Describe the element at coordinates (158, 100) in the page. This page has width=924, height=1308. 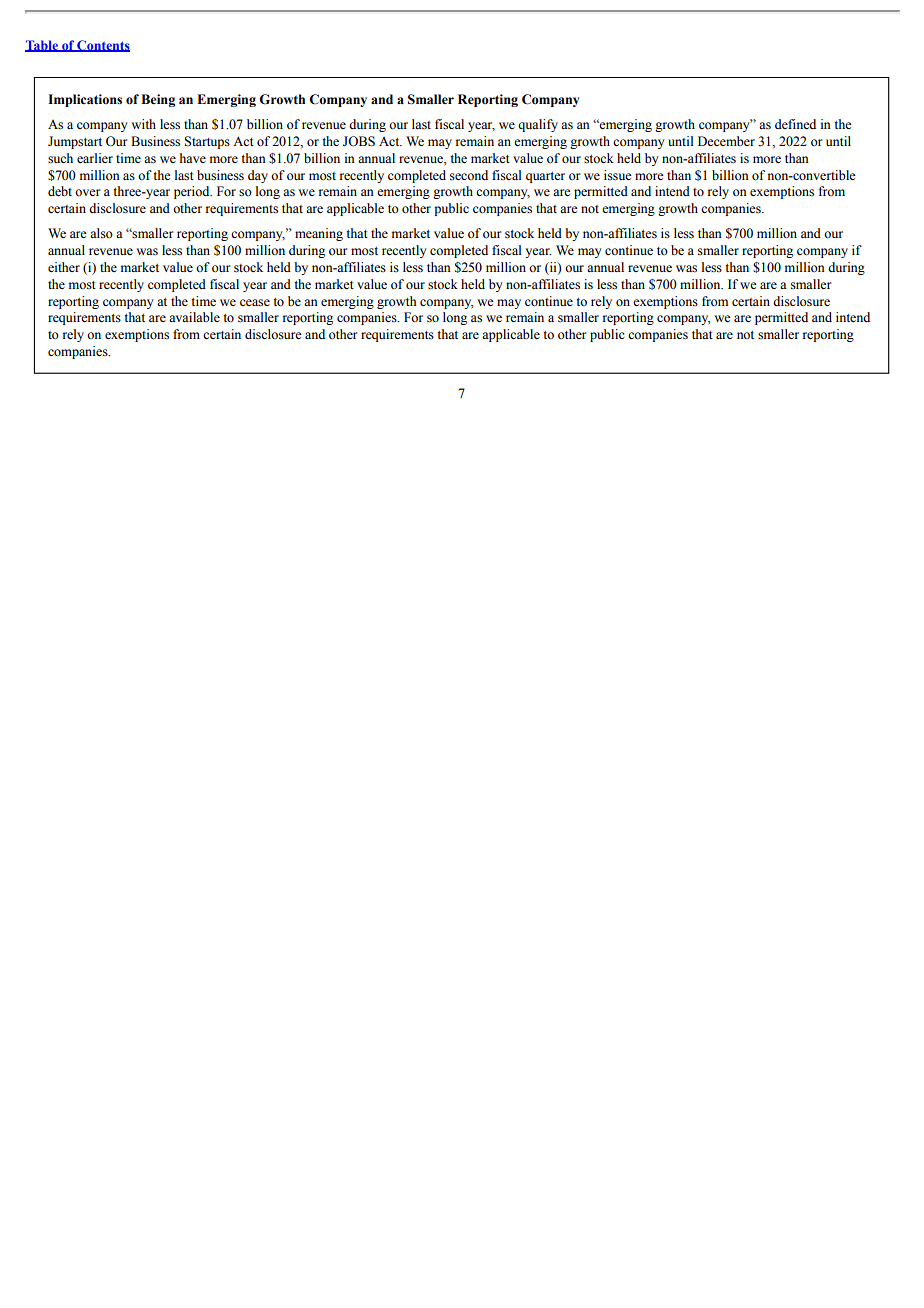
I see `Being` at that location.
